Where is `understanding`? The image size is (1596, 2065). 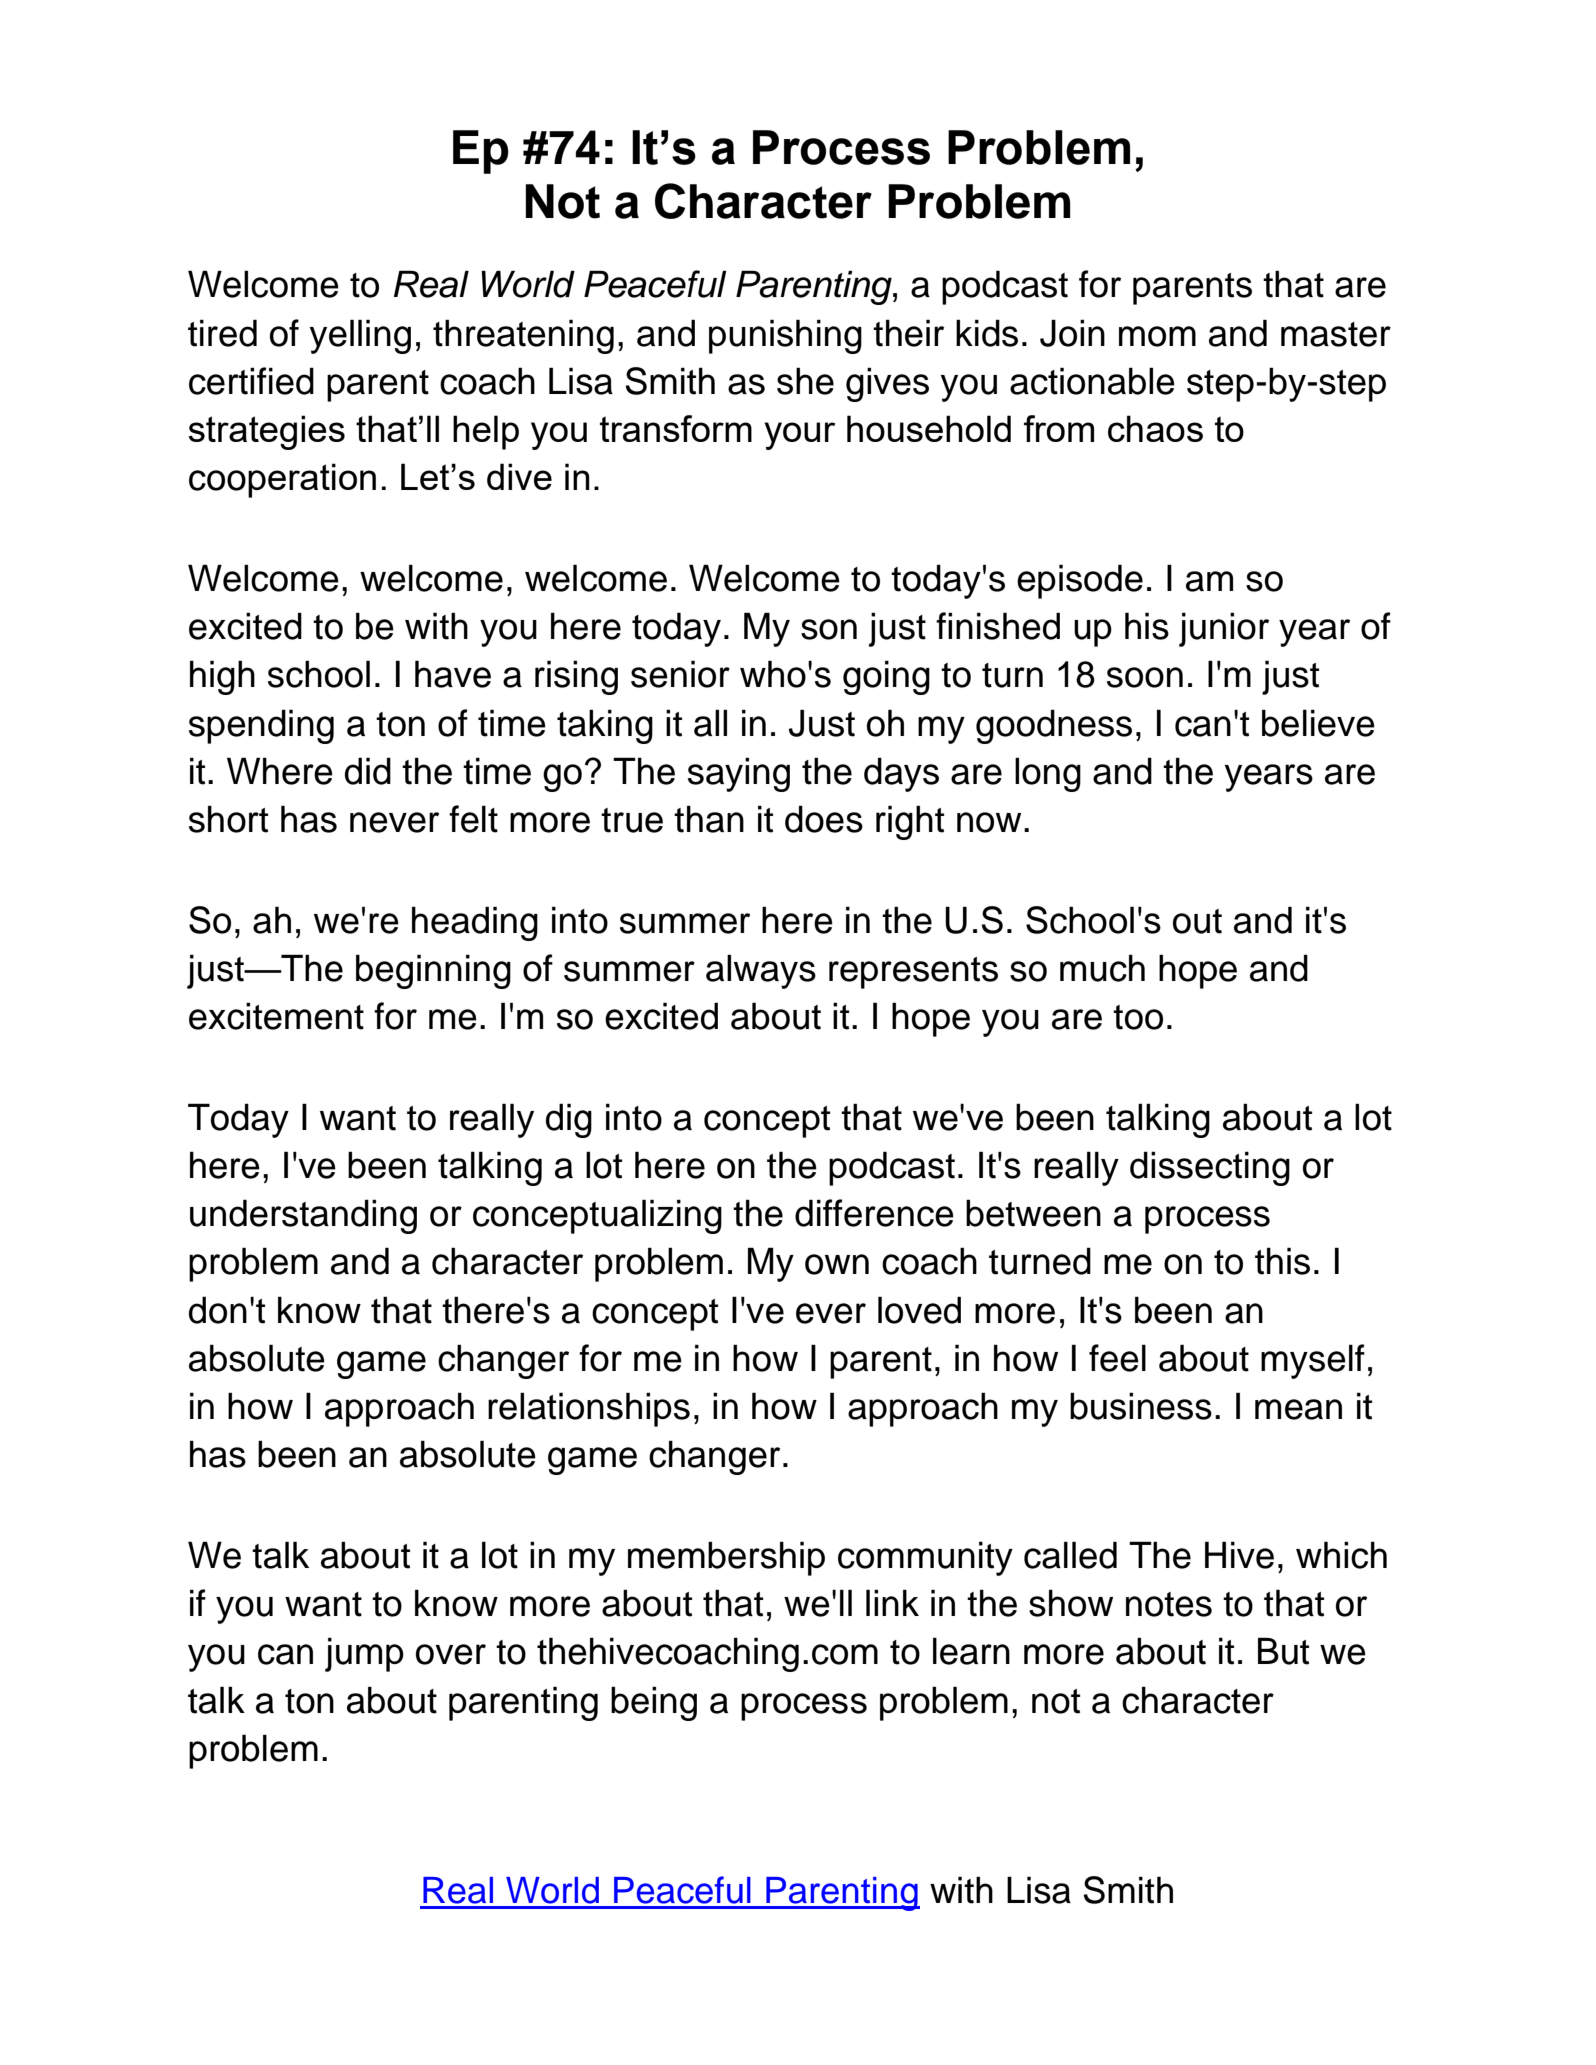 understanding is located at coordinates (303, 1216).
